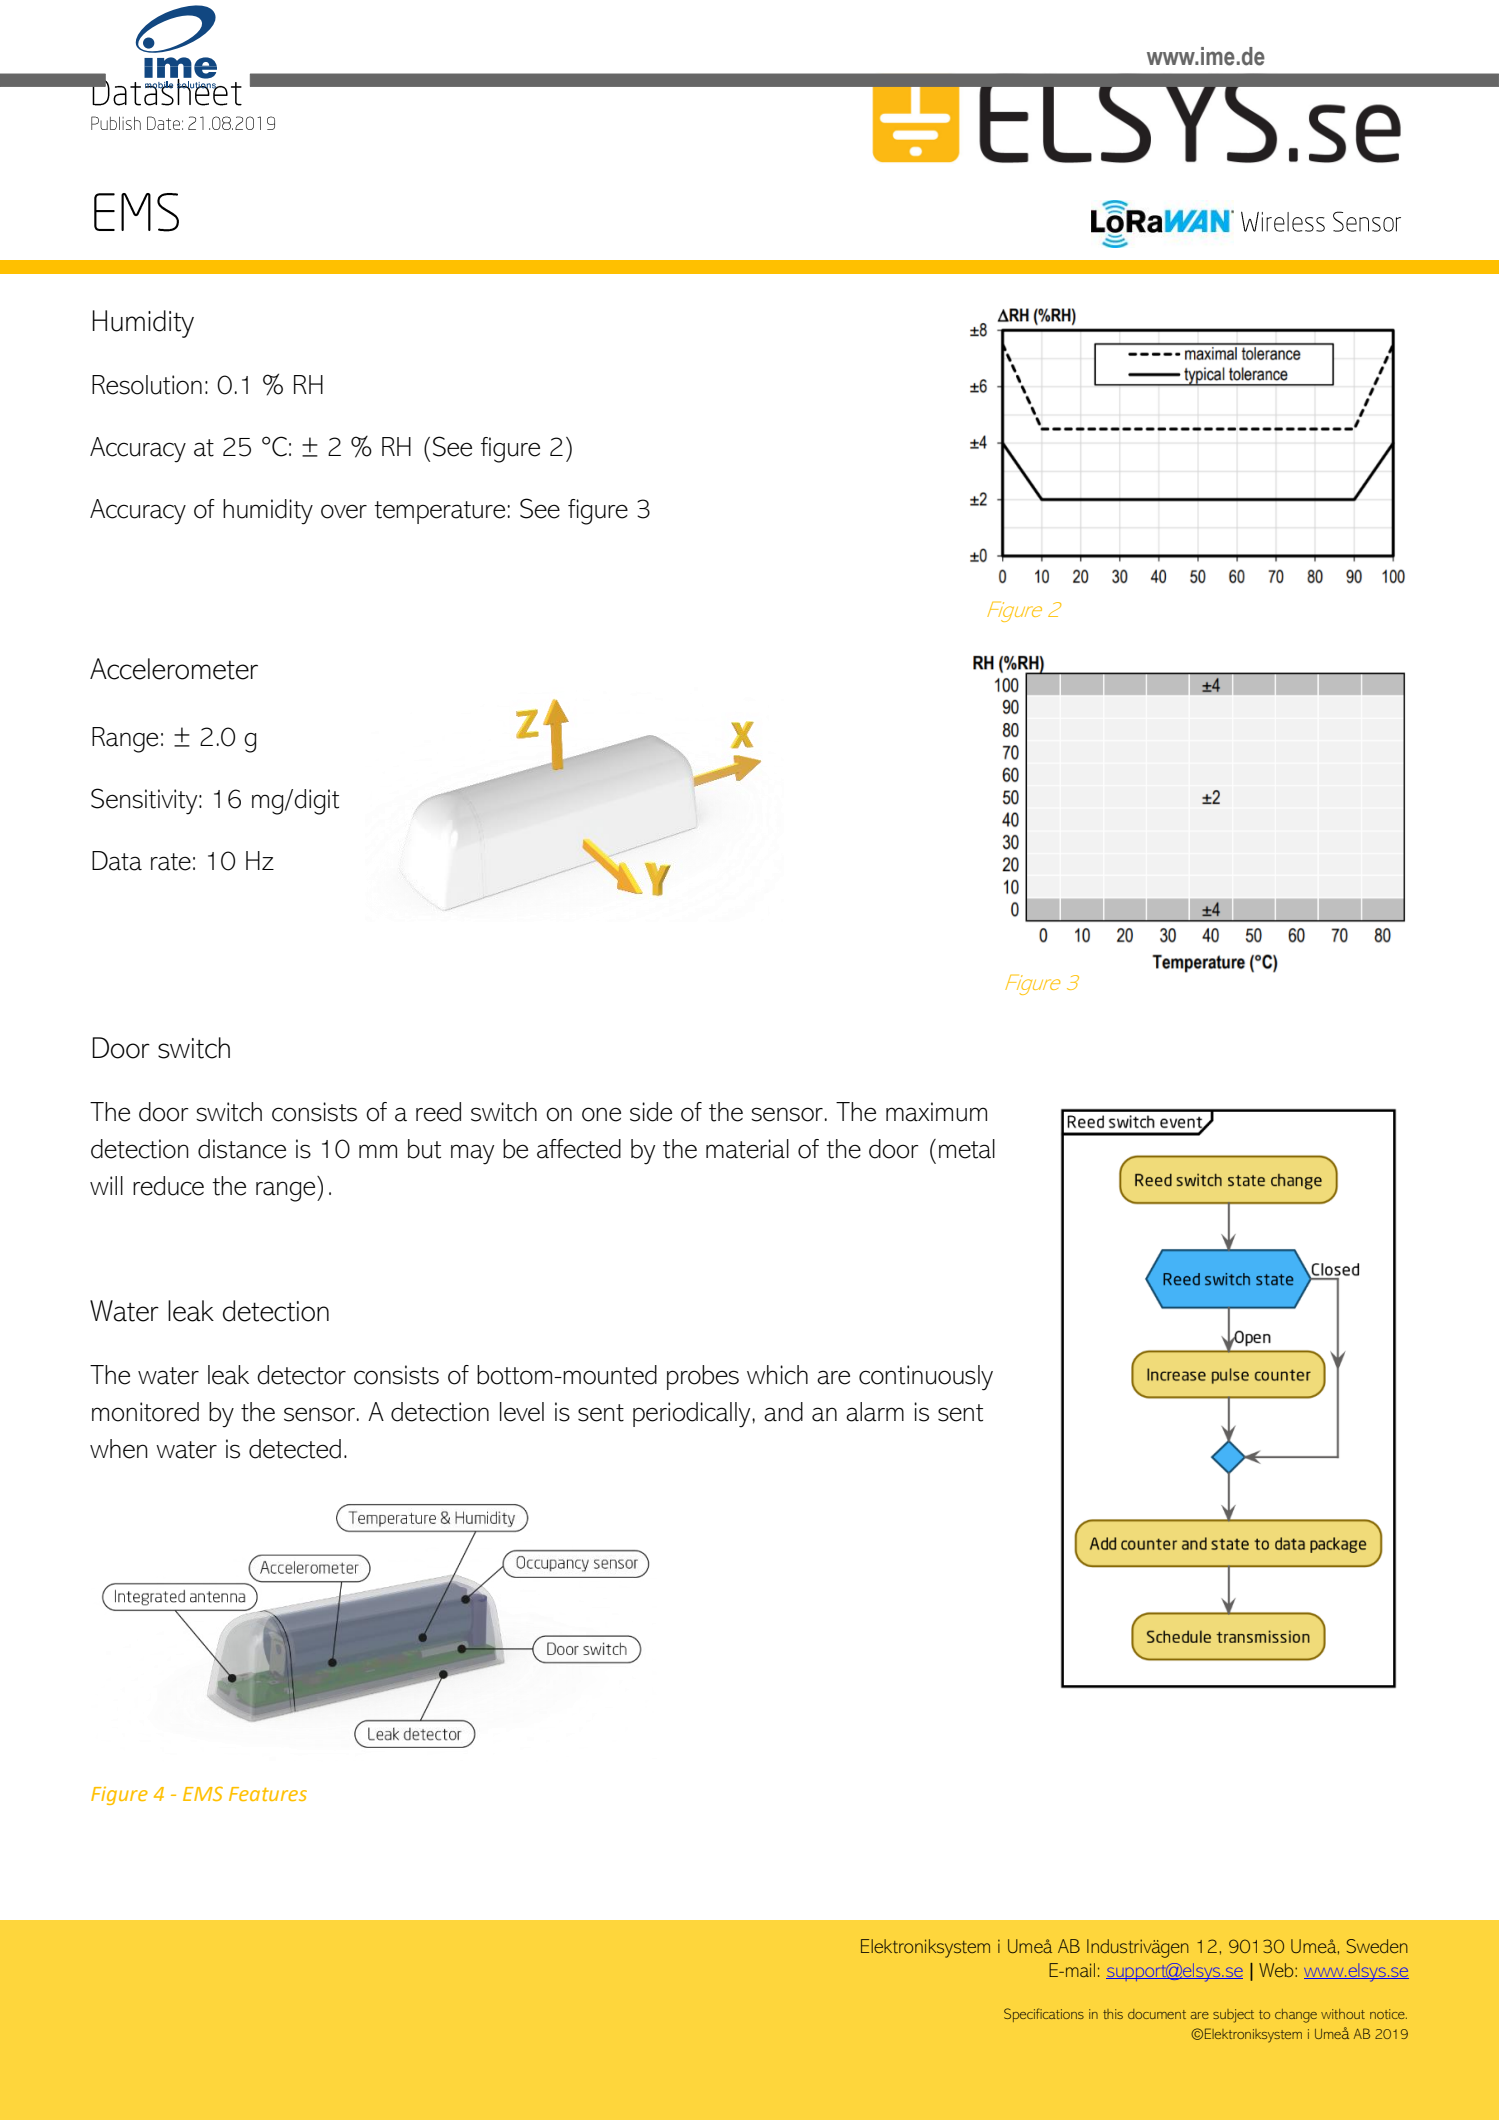 The height and width of the screenshot is (2120, 1499). I want to click on and, so click(783, 1412).
